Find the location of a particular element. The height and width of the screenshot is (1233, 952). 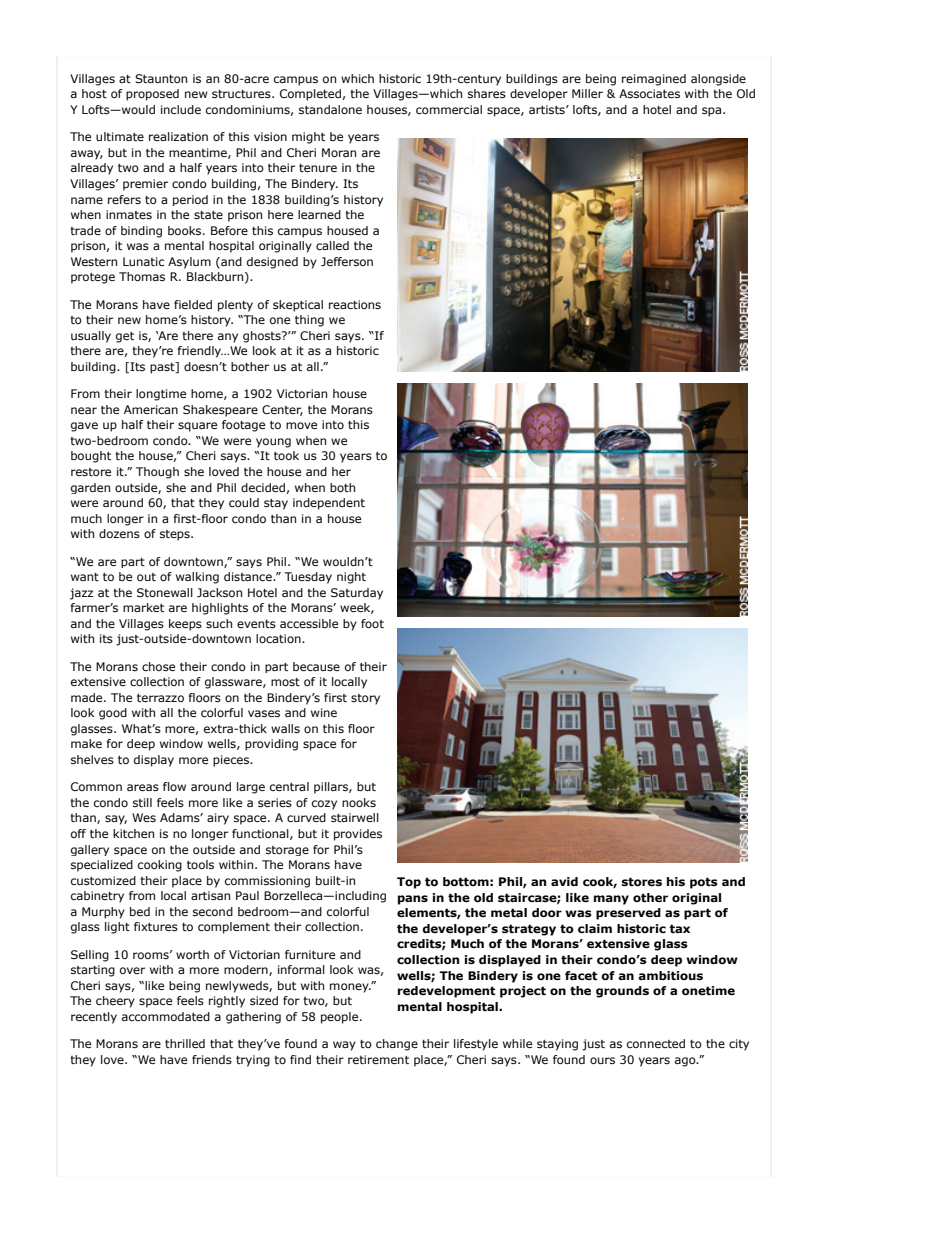

wine is located at coordinates (324, 712).
